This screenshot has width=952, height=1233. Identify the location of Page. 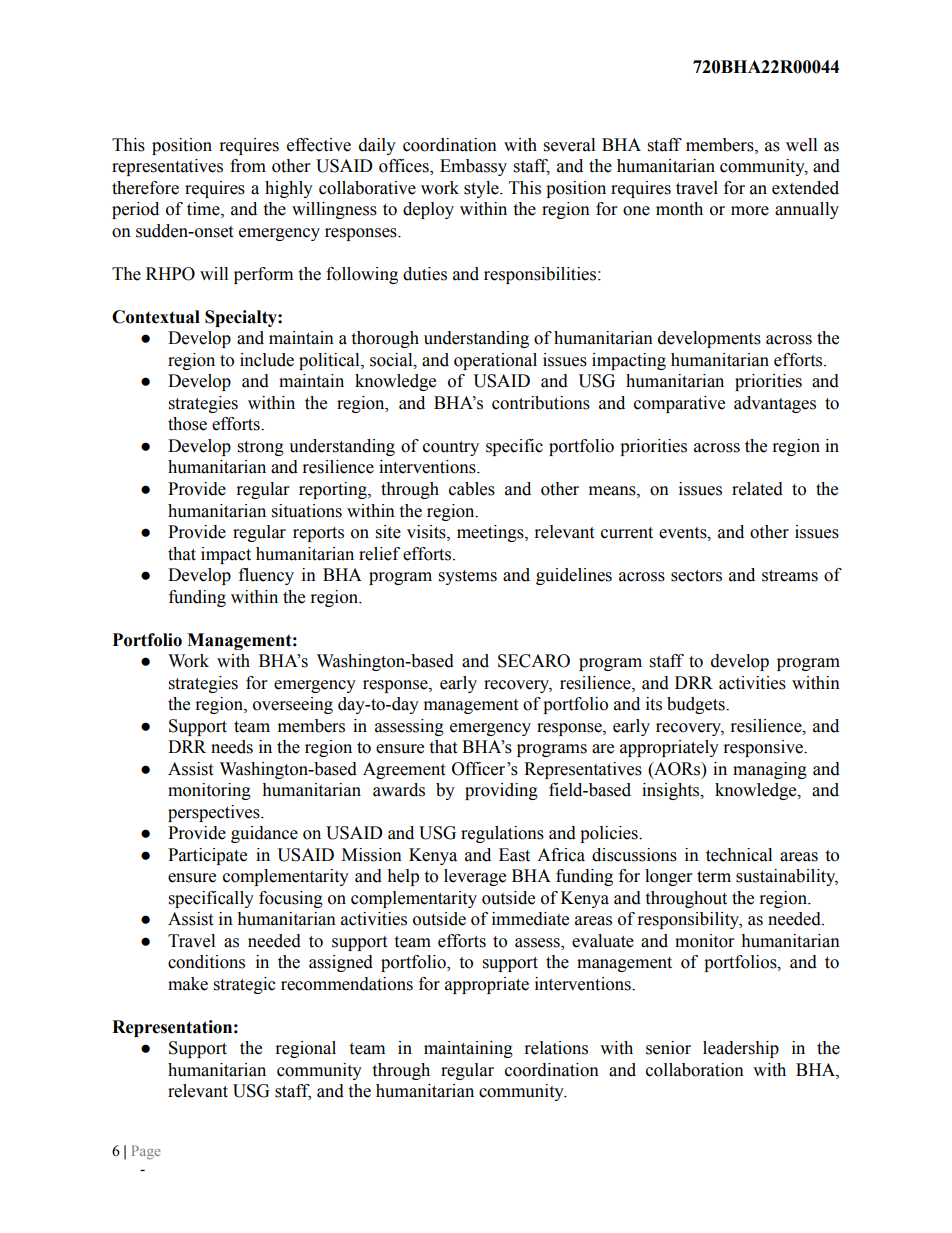
(146, 1152).
